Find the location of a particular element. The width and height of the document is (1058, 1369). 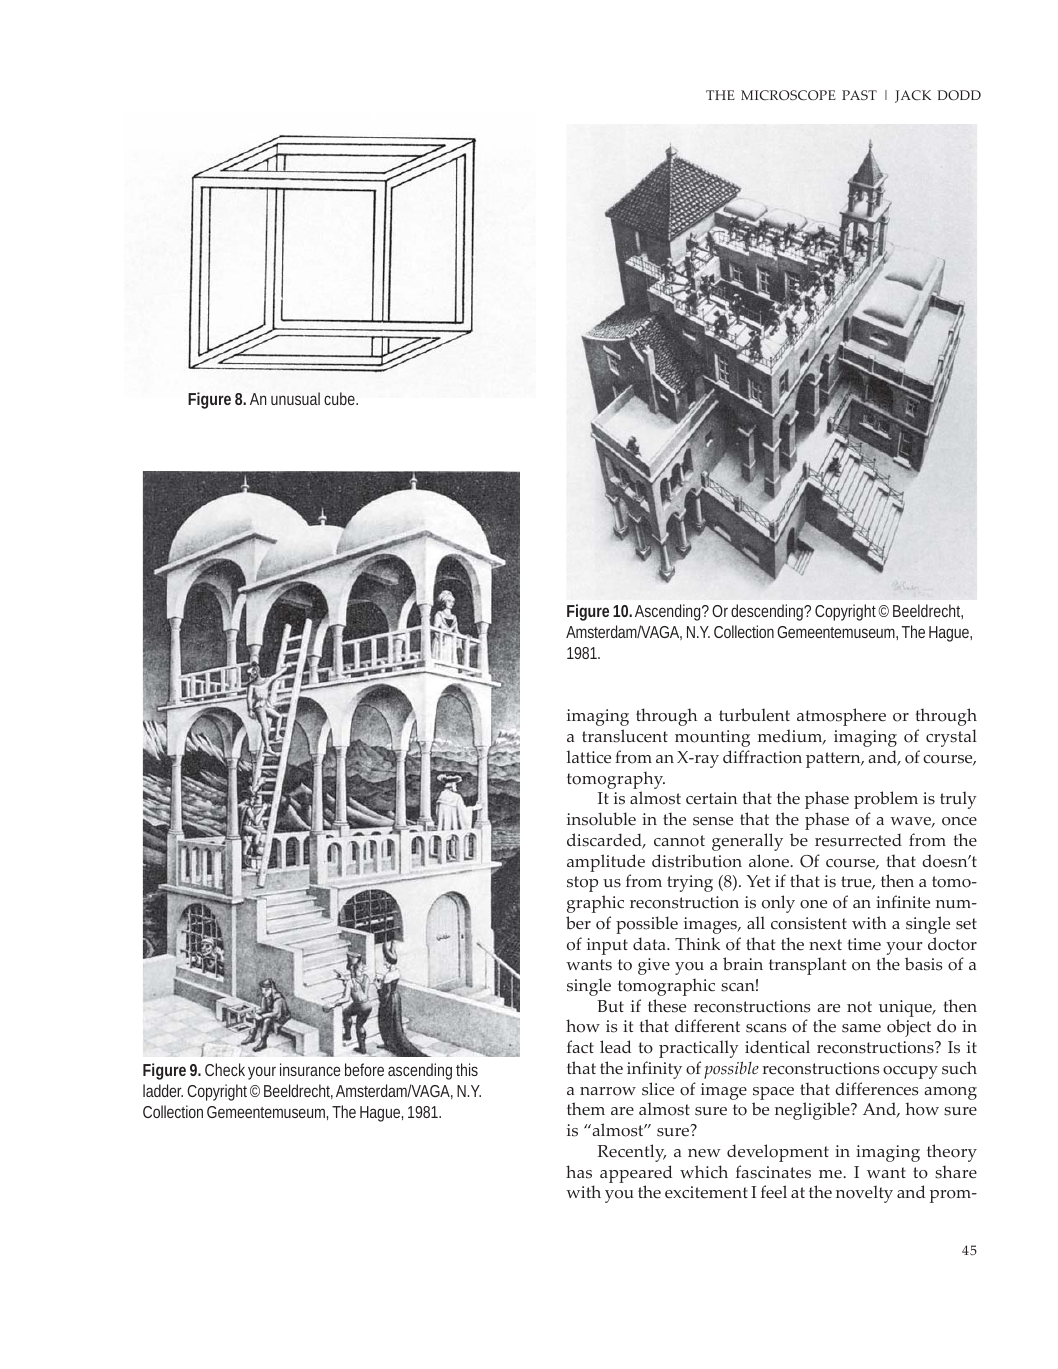

JACK is located at coordinates (913, 96).
